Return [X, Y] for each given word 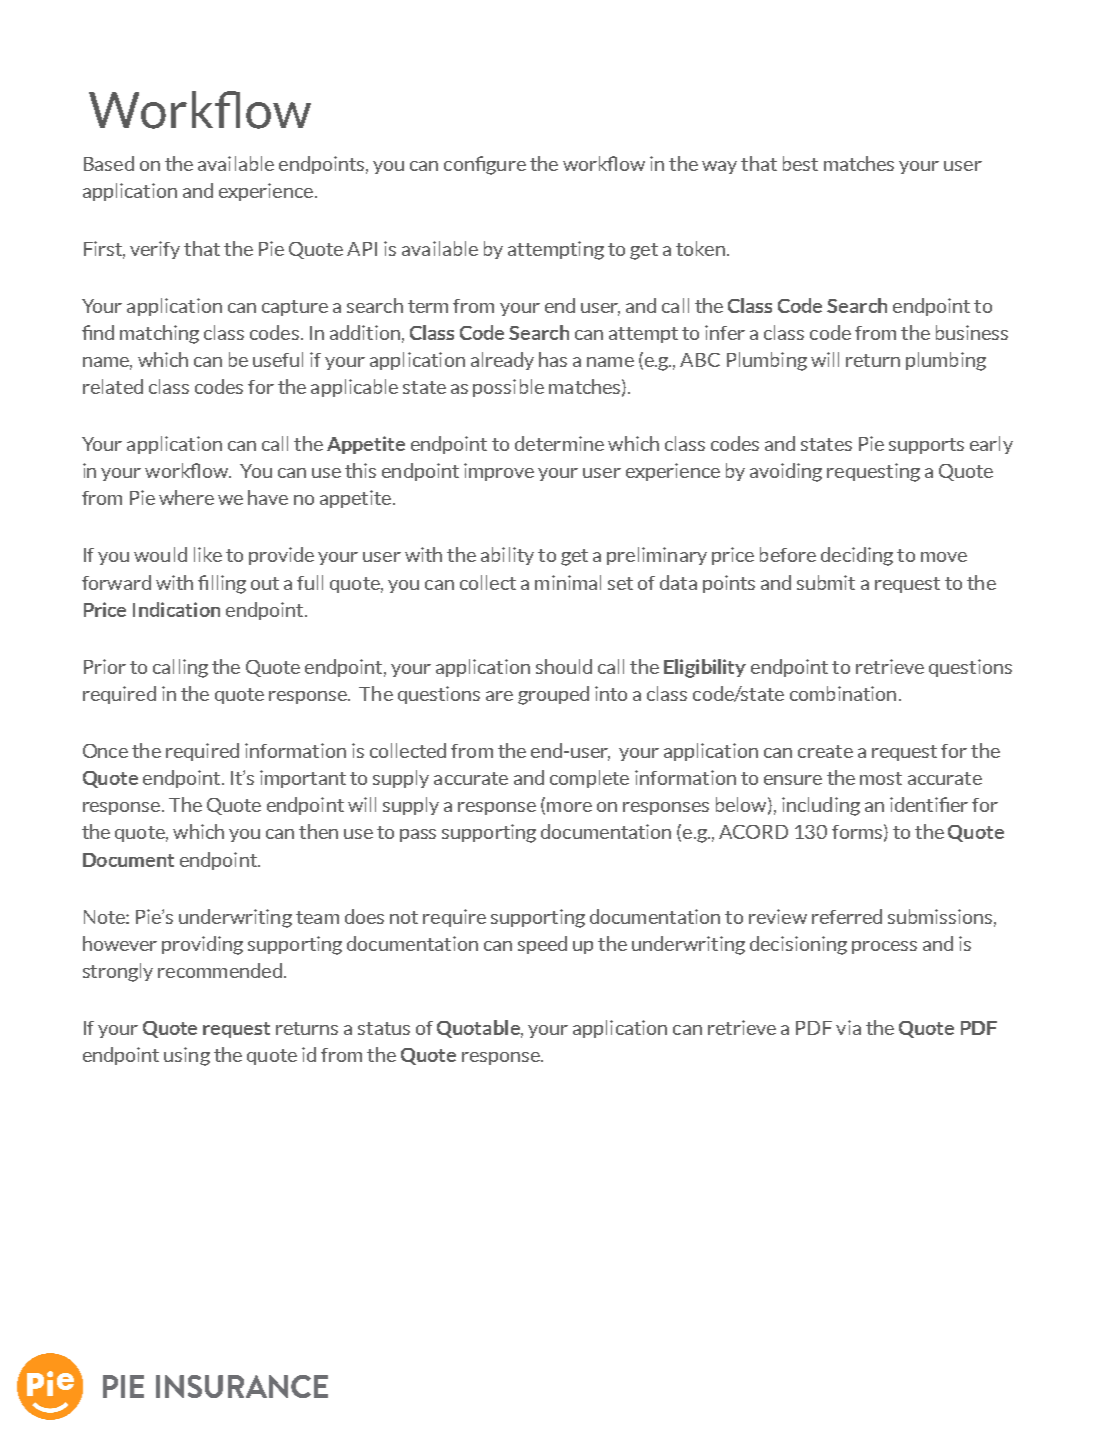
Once [105, 751]
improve [499, 472]
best [800, 163]
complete [589, 779]
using [187, 1056]
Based [109, 163]
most [881, 778]
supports [926, 446]
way [719, 167]
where [186, 497]
